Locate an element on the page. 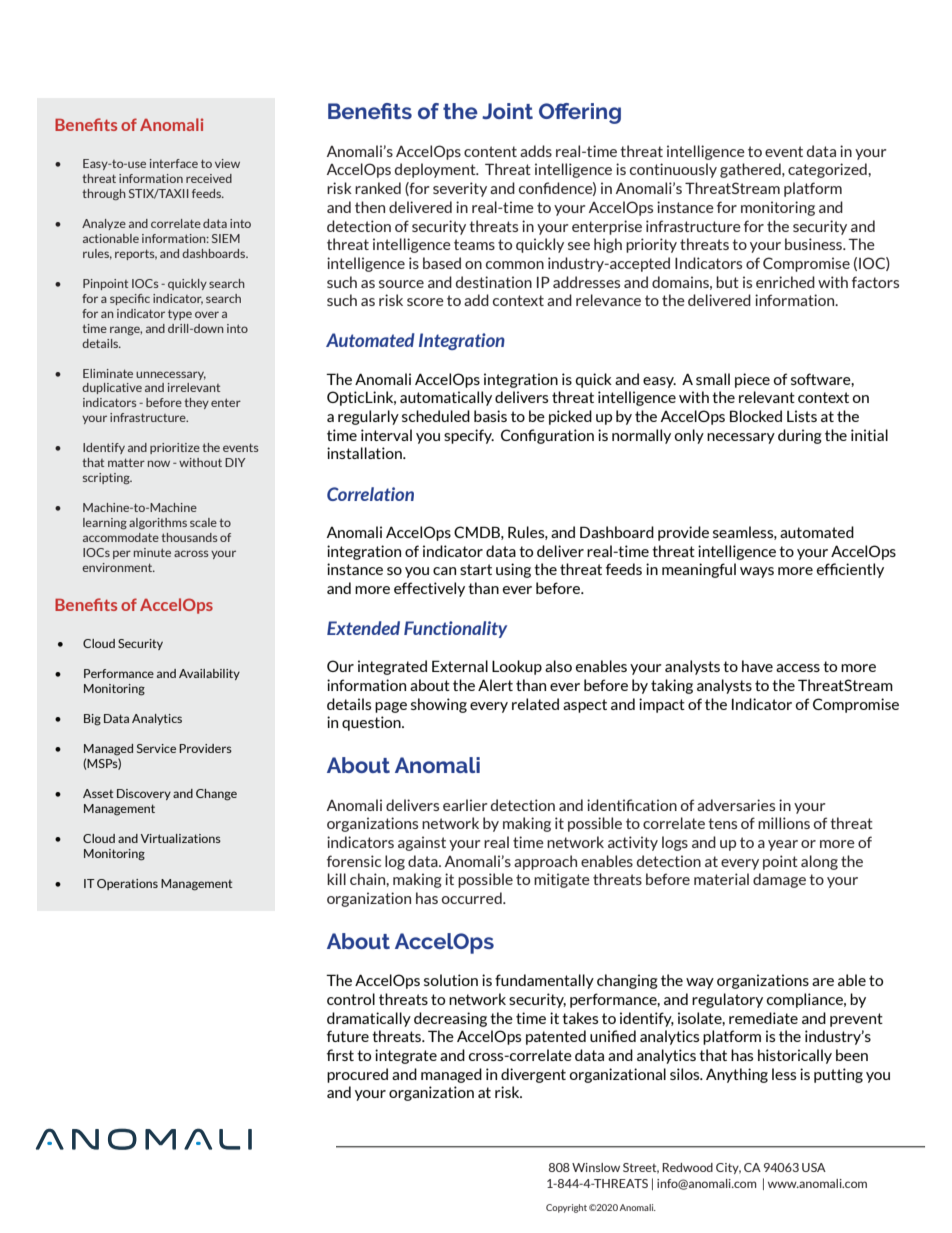 This document has height=1233, width=952. they is located at coordinates (196, 403).
